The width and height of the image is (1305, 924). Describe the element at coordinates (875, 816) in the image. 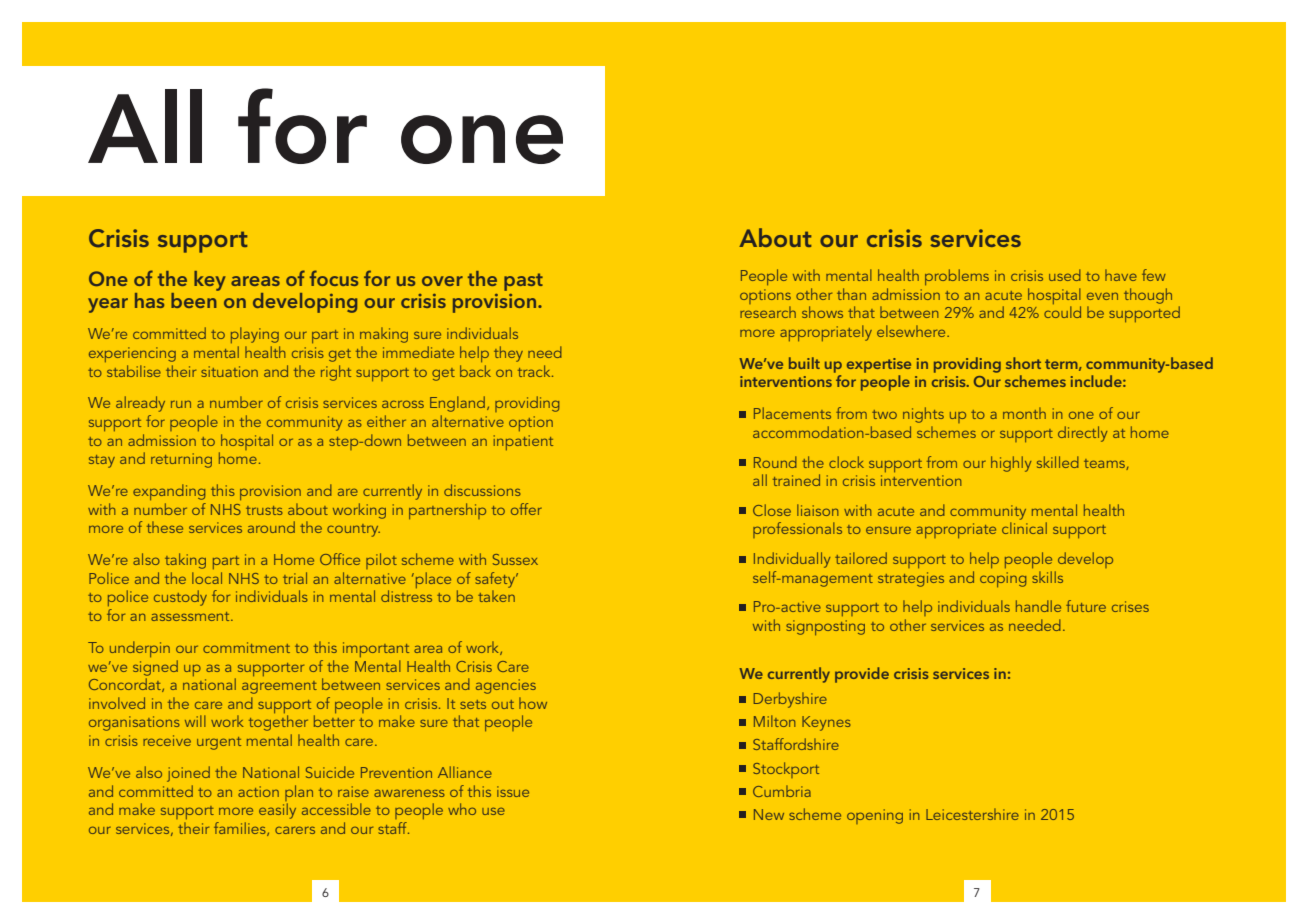

I see `opening` at that location.
